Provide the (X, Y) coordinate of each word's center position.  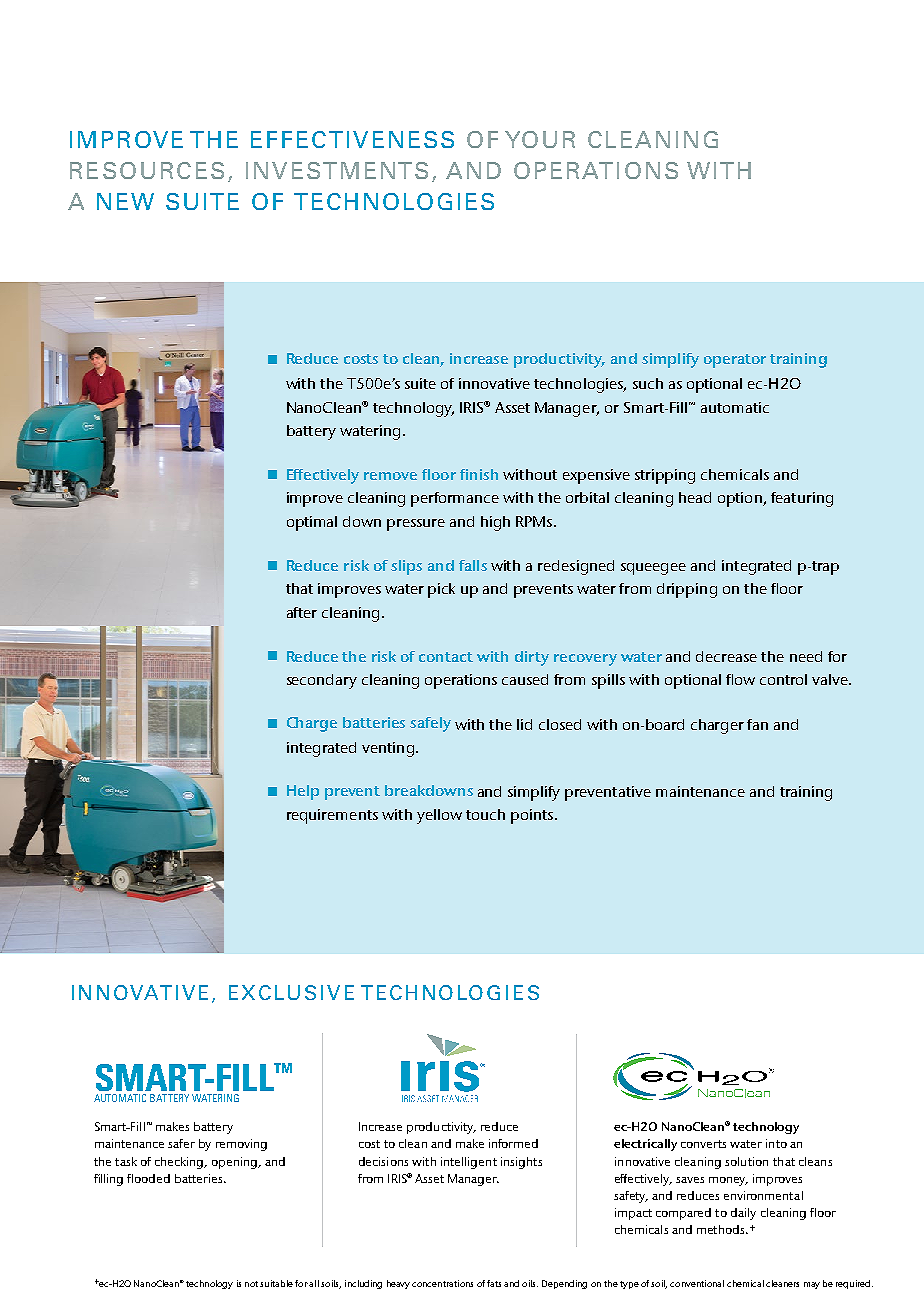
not (251, 1284)
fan (757, 724)
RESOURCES (147, 170)
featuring (802, 499)
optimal (312, 523)
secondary (322, 681)
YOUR (540, 139)
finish (479, 474)
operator (735, 361)
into (776, 1143)
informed (513, 1143)
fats (494, 1283)
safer (181, 1143)
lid (524, 724)
